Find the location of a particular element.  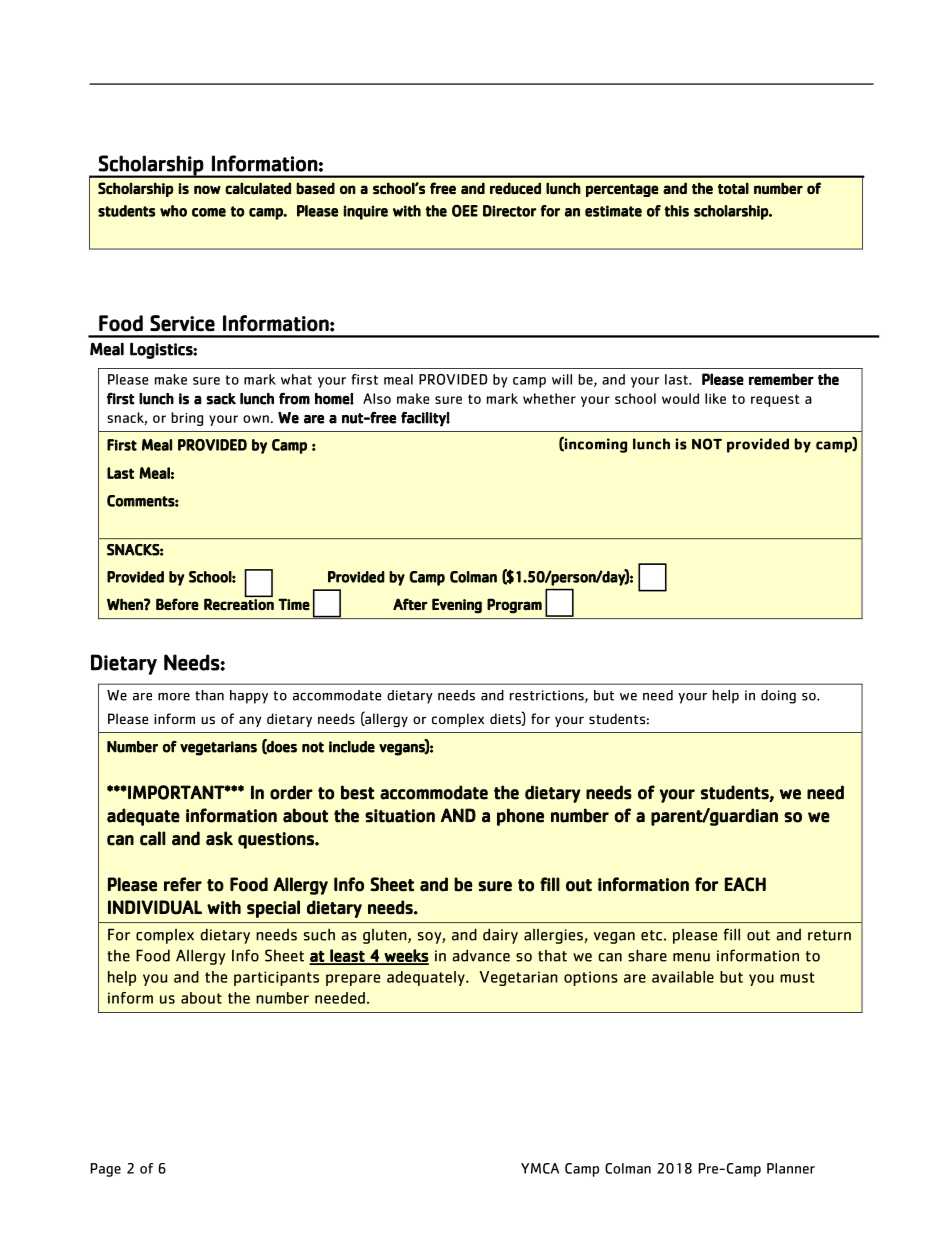

total is located at coordinates (733, 188).
